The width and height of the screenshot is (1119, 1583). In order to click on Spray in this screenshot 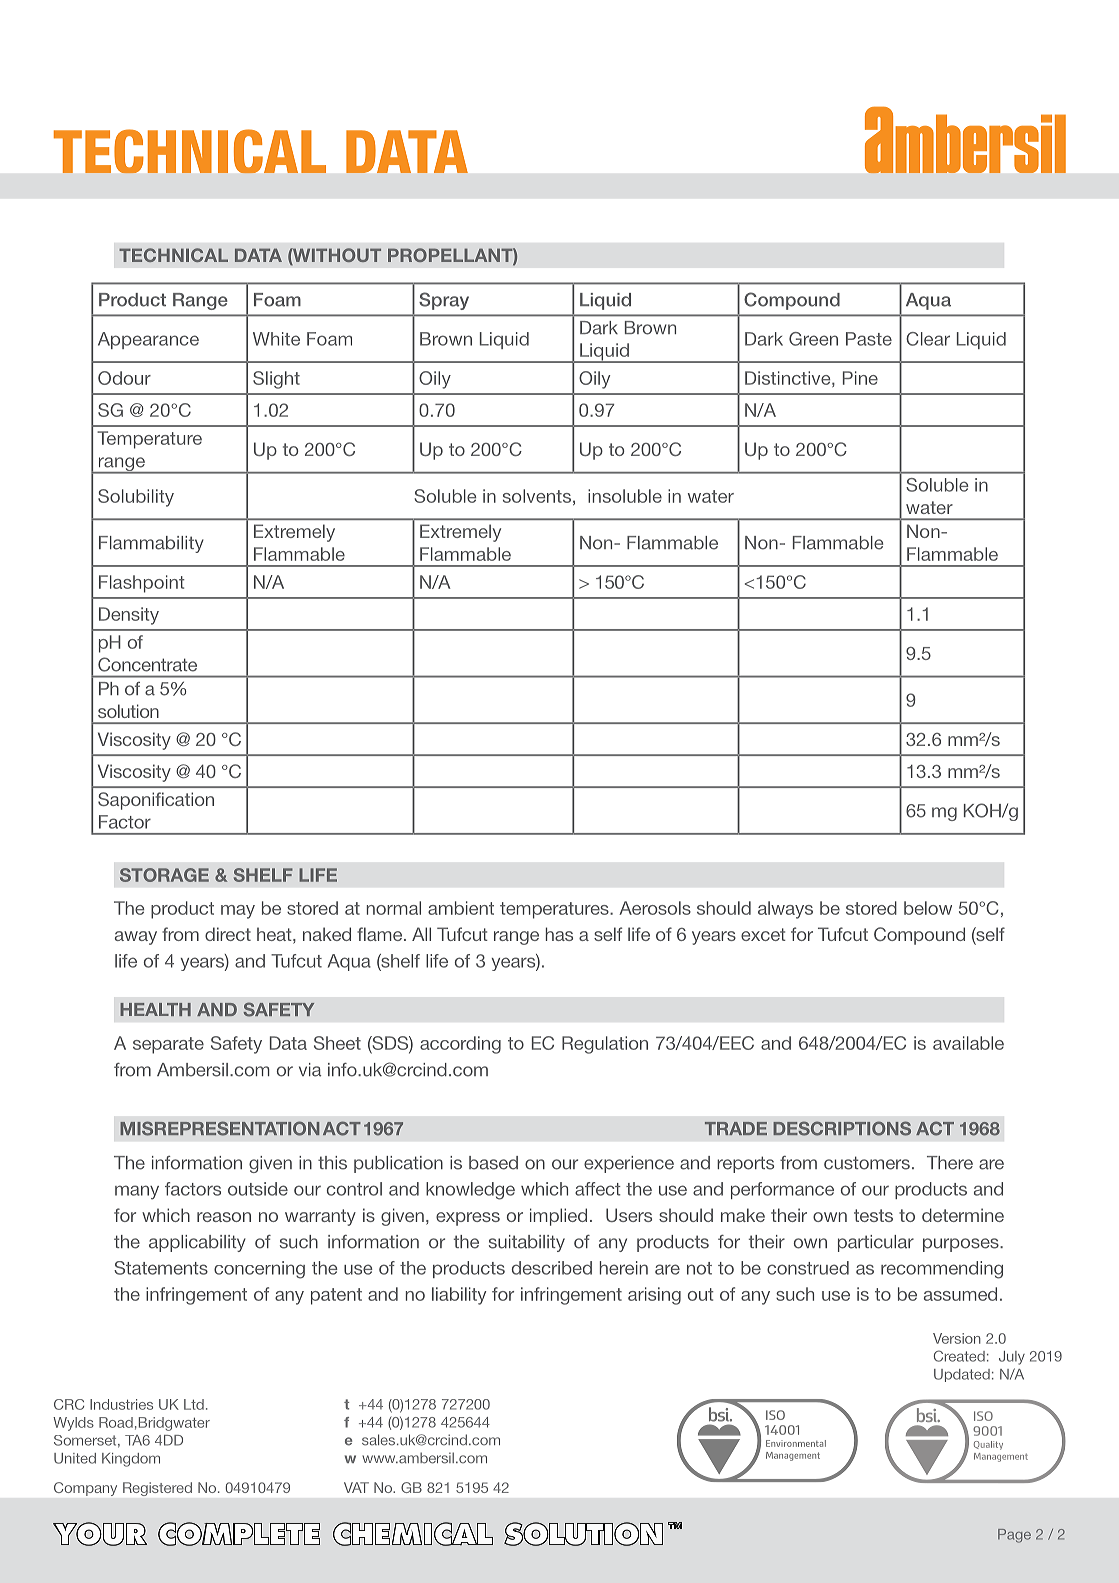, I will do `click(444, 301)`.
